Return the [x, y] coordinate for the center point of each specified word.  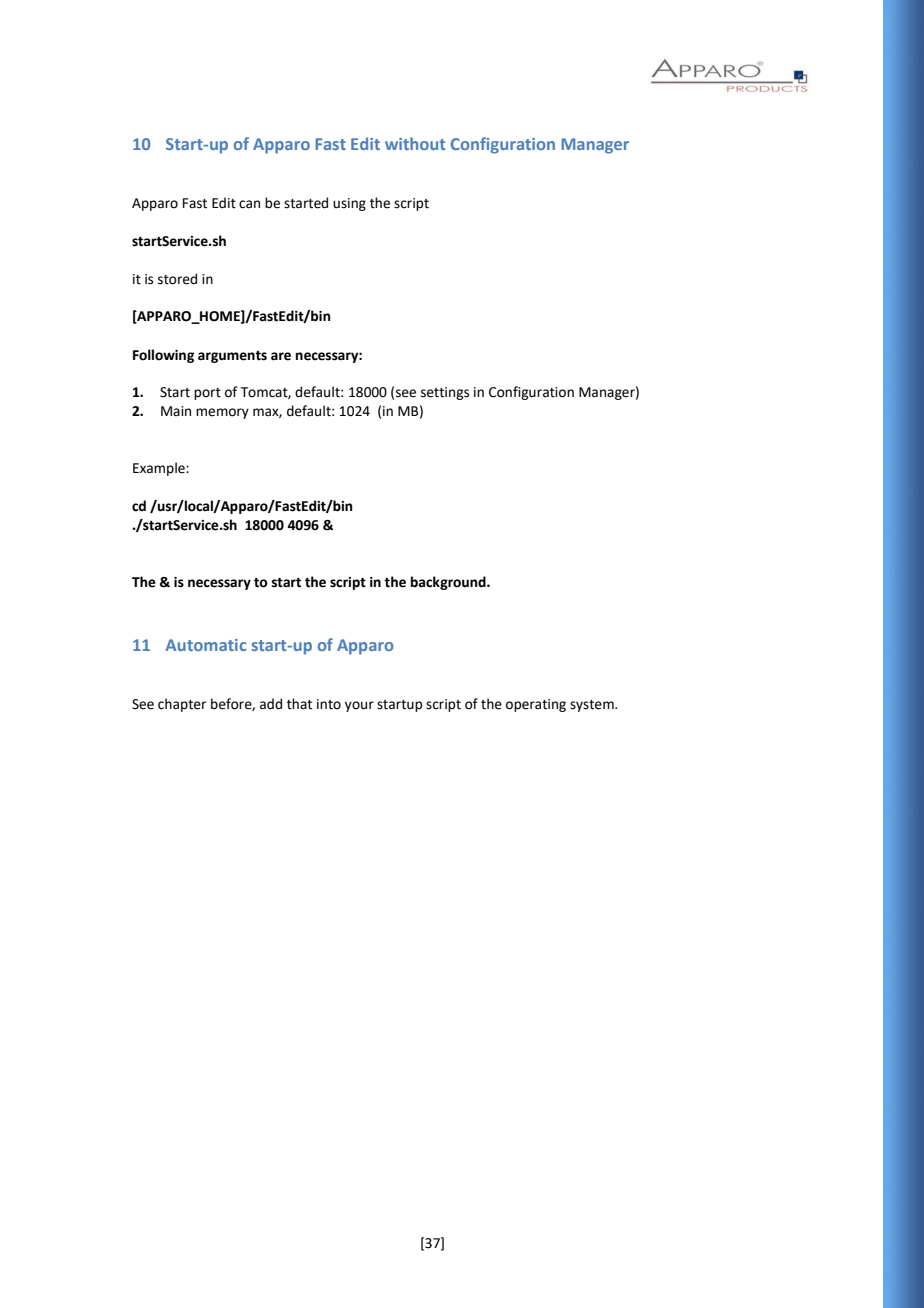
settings [445, 393]
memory [222, 413]
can [249, 204]
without [415, 143]
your [359, 706]
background [449, 583]
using [349, 204]
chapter [182, 705]
